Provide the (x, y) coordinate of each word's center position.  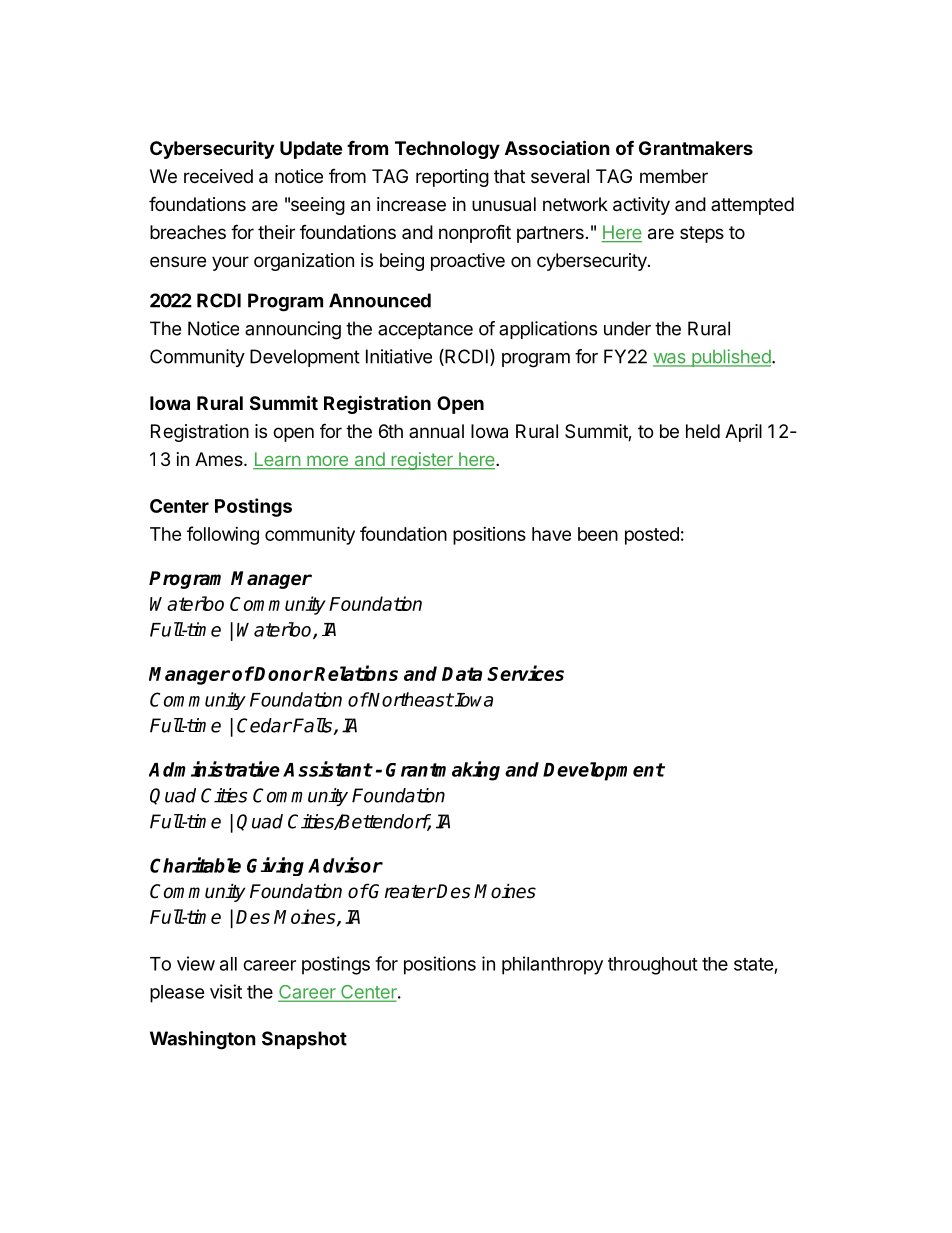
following (223, 535)
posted (652, 536)
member (674, 176)
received (218, 176)
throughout (653, 966)
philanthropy (552, 965)
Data (462, 674)
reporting (452, 178)
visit (226, 991)
